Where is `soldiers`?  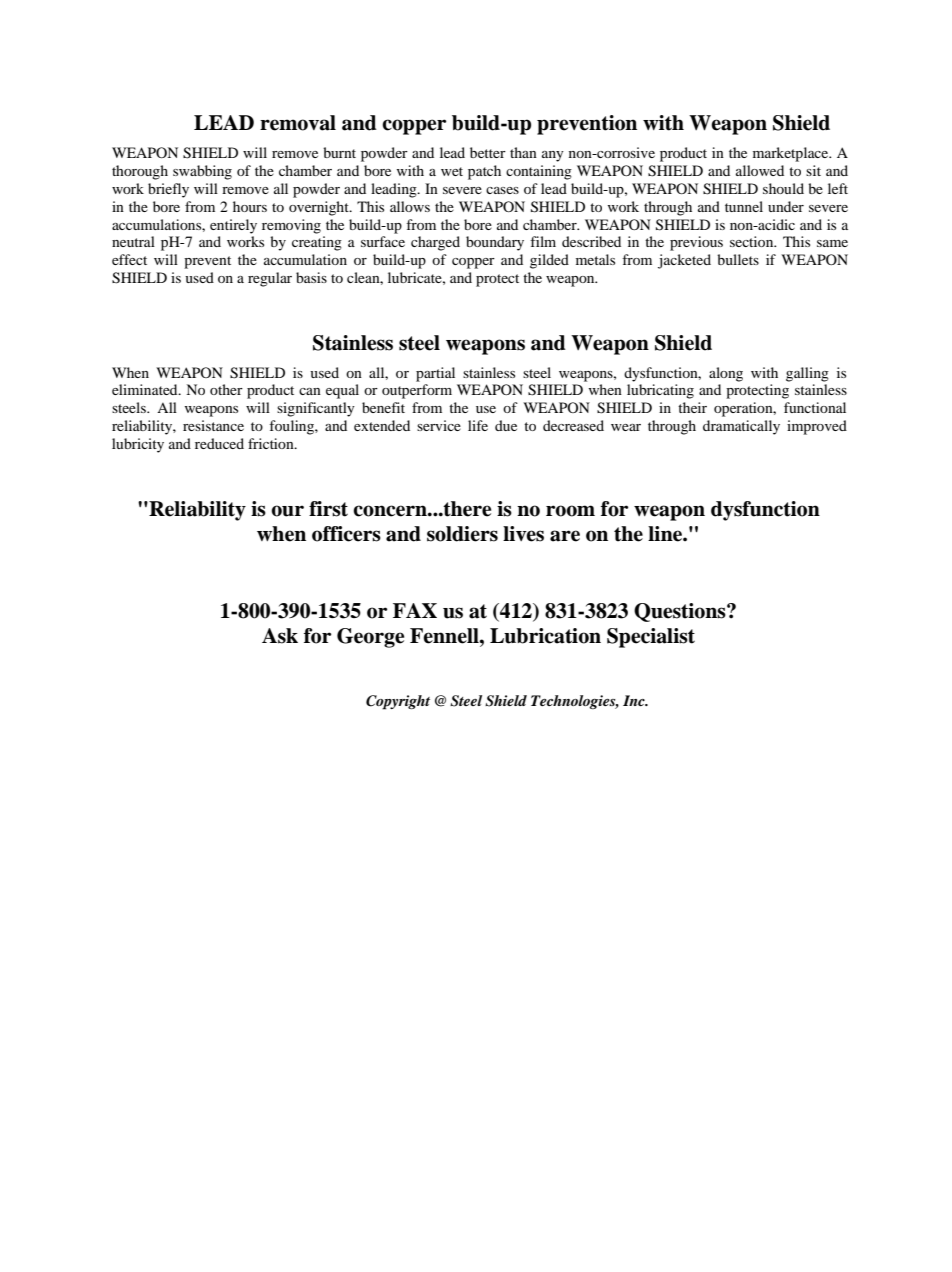 soldiers is located at coordinates (462, 534).
